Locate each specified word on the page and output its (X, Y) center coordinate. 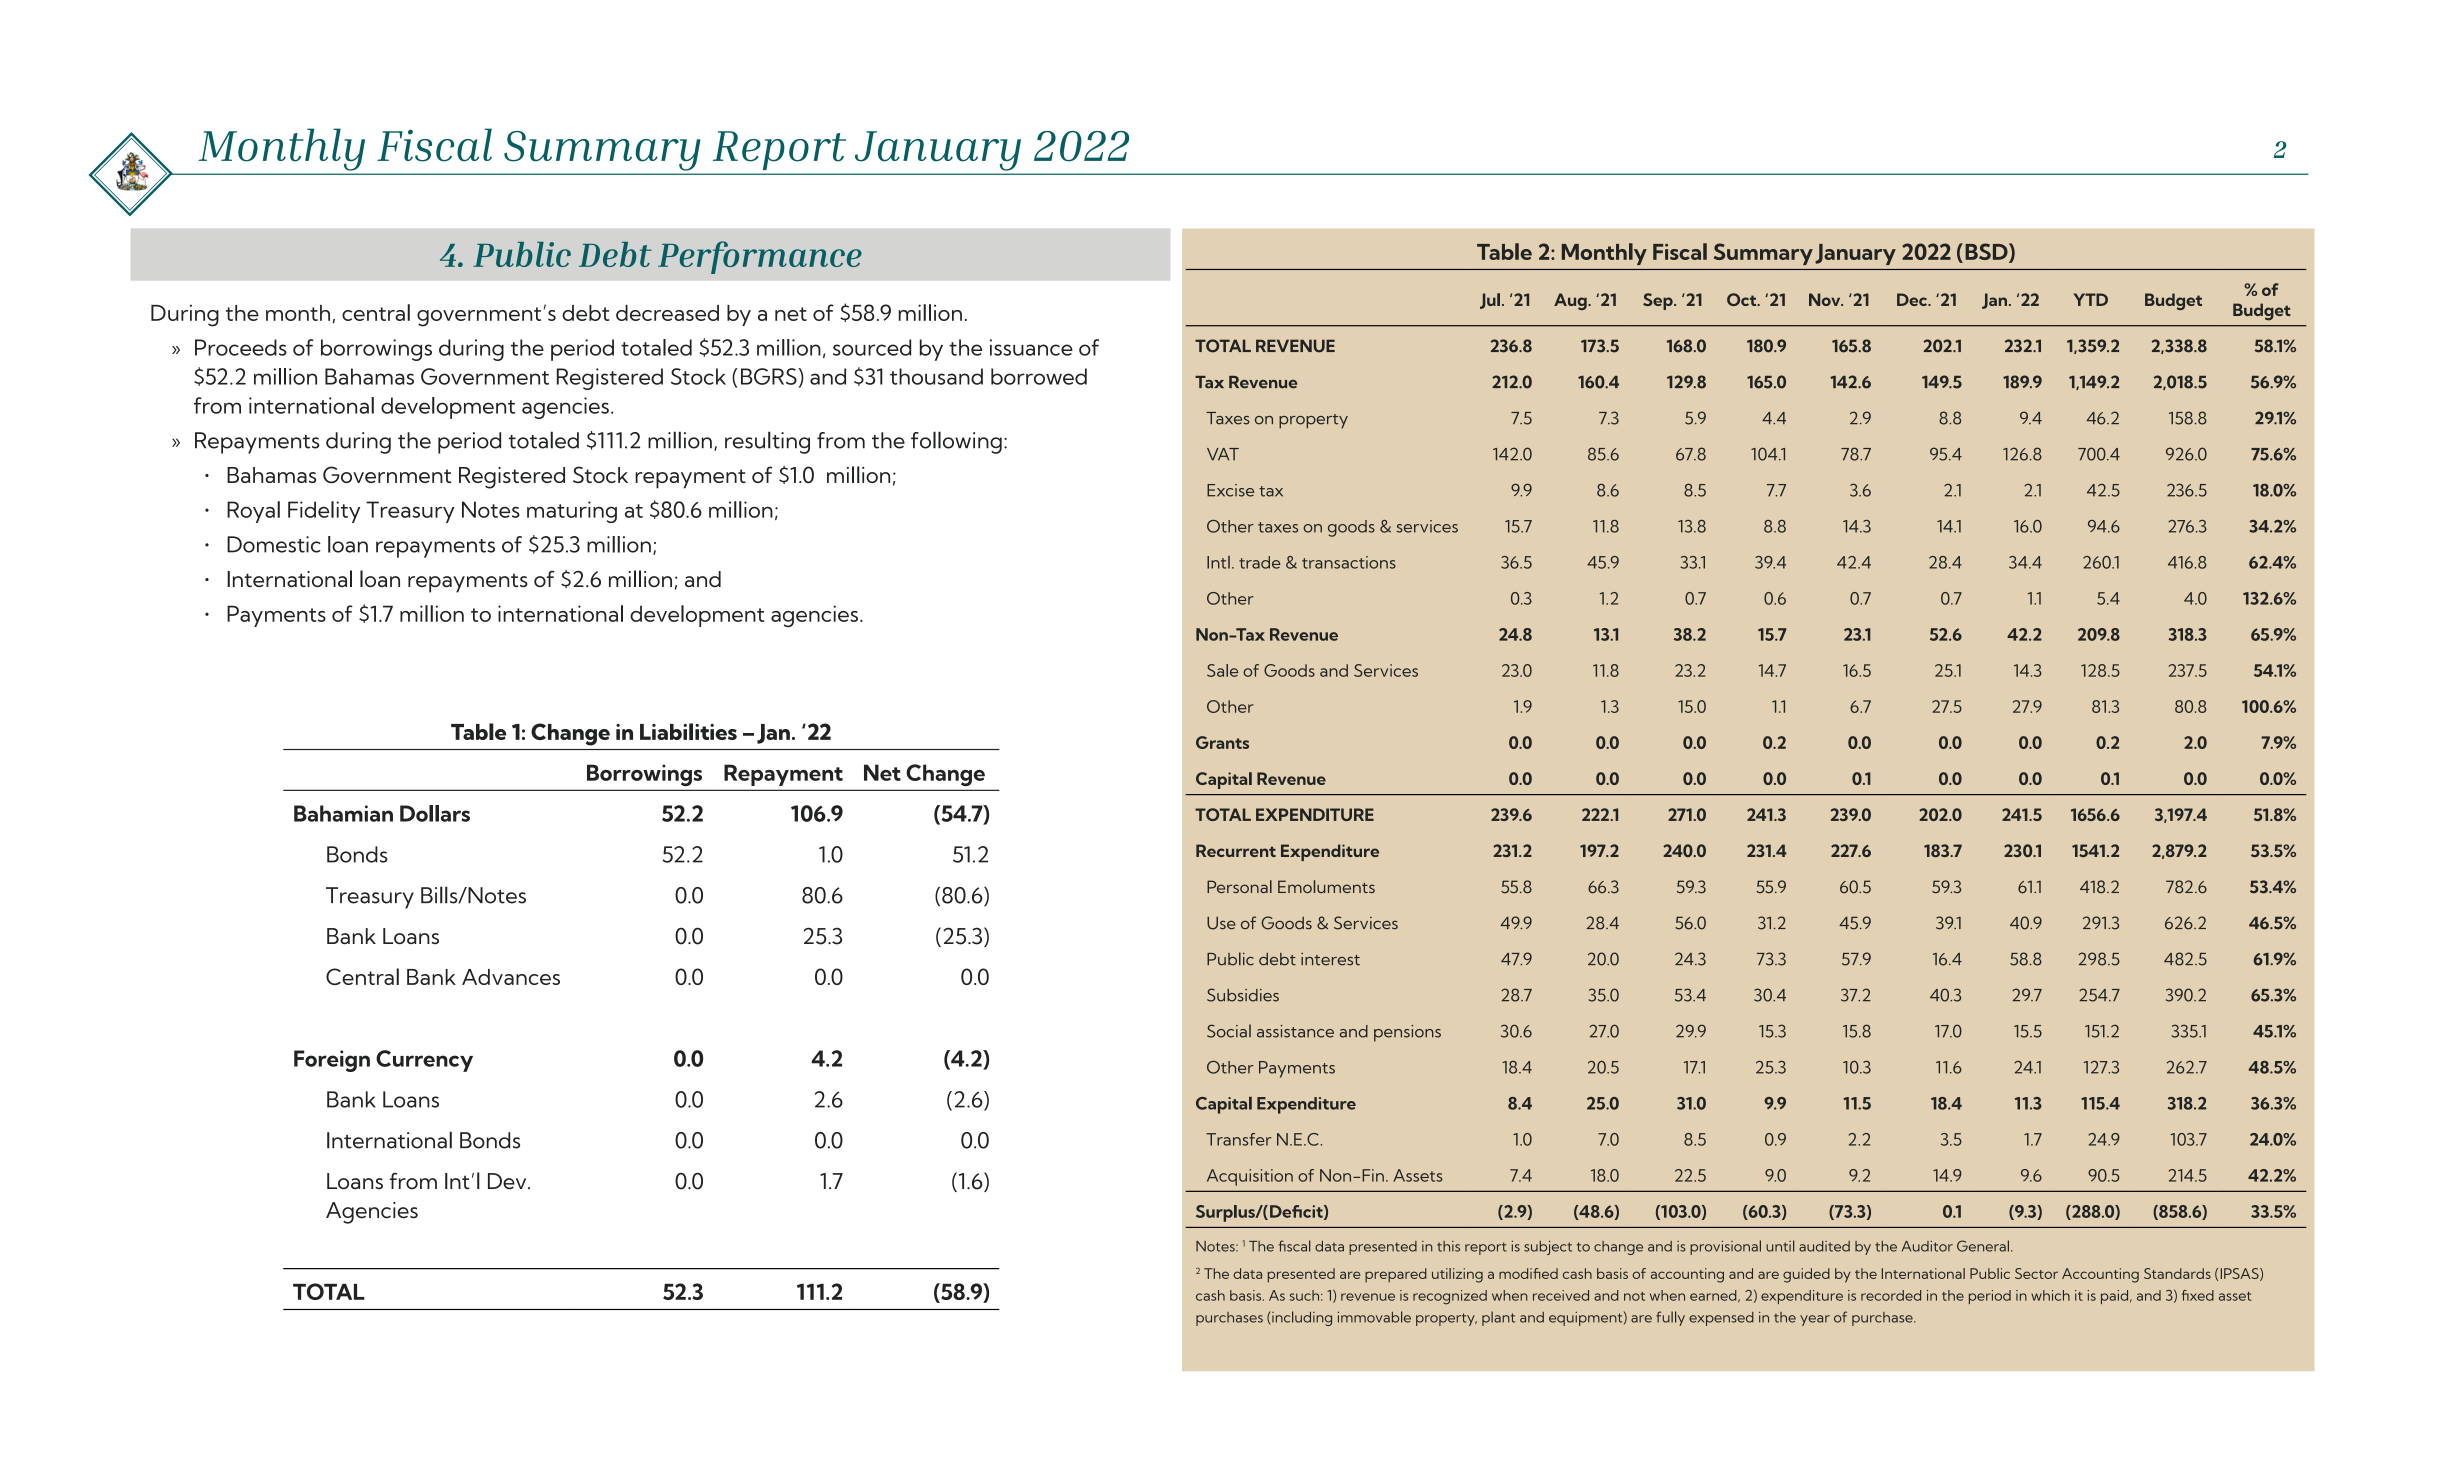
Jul (1490, 301)
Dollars (435, 813)
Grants (1222, 742)
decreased (667, 313)
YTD (2091, 299)
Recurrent (1236, 850)
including (1301, 1318)
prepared (1396, 1275)
